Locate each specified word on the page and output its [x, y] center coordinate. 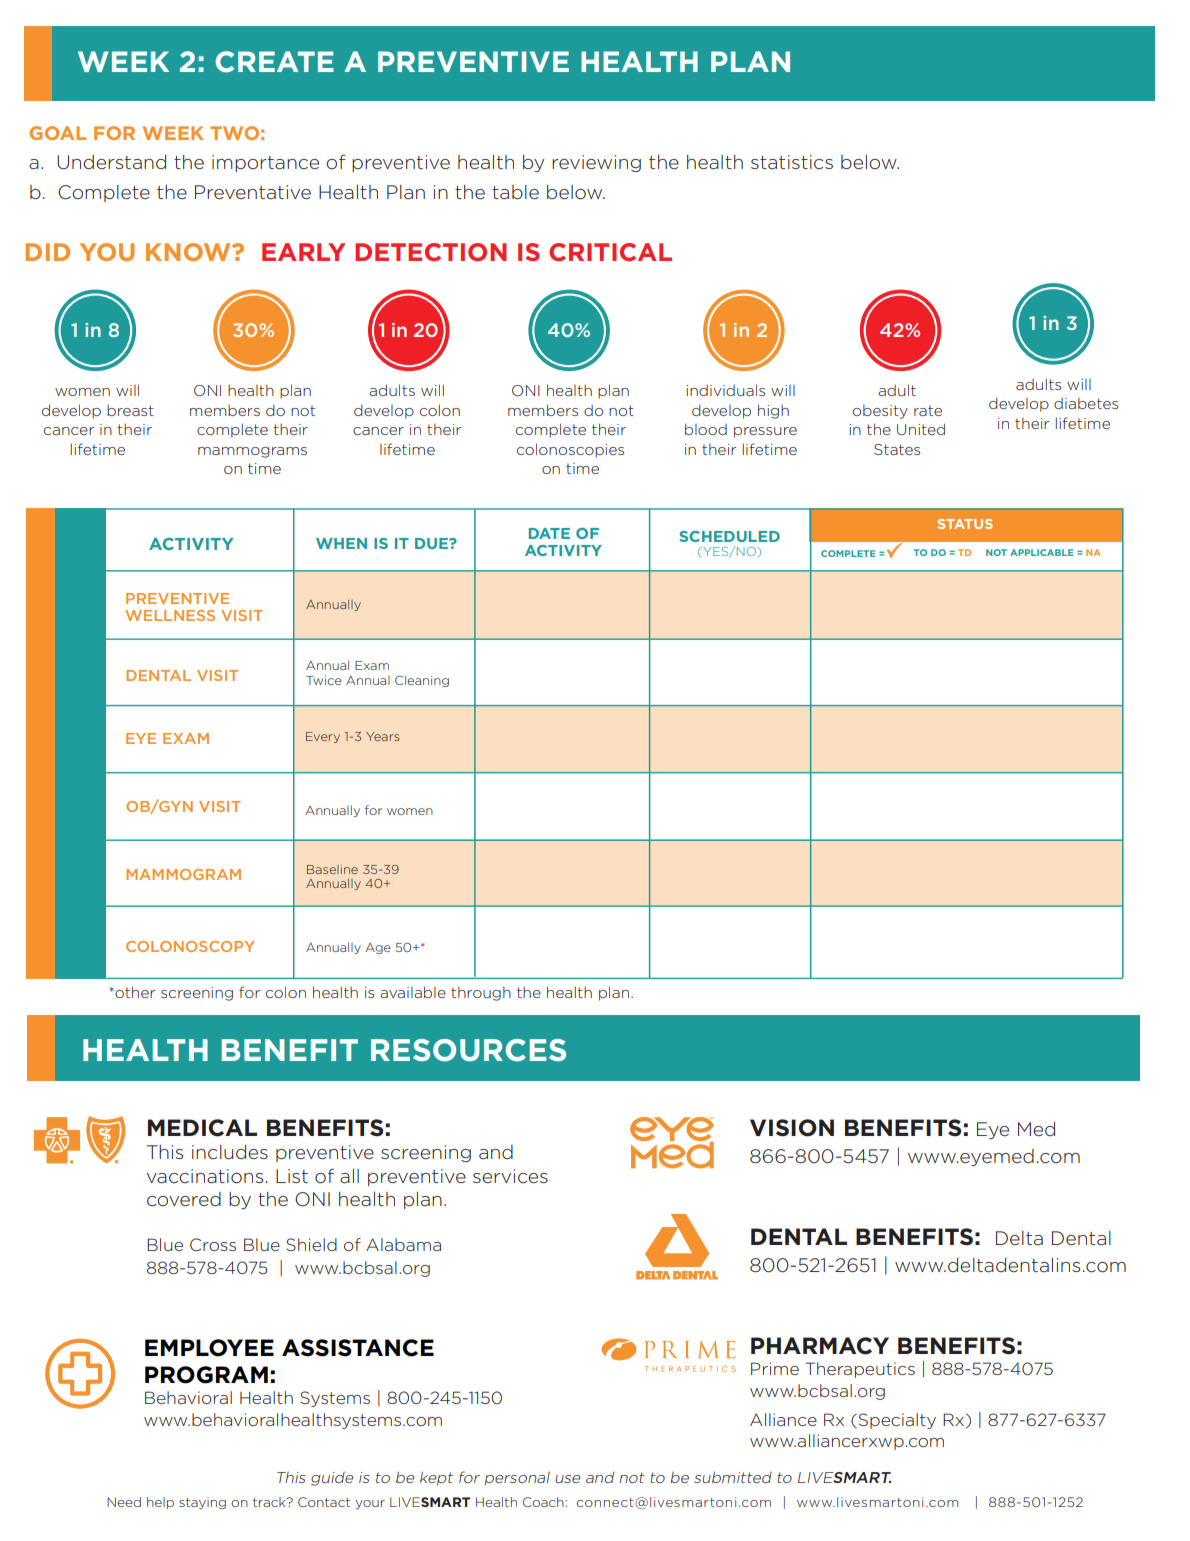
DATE [549, 533]
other [134, 992]
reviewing [596, 163]
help [160, 1503]
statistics [792, 162]
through [481, 994]
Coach [544, 1502]
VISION [792, 1128]
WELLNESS [170, 615]
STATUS [965, 524]
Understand [111, 162]
